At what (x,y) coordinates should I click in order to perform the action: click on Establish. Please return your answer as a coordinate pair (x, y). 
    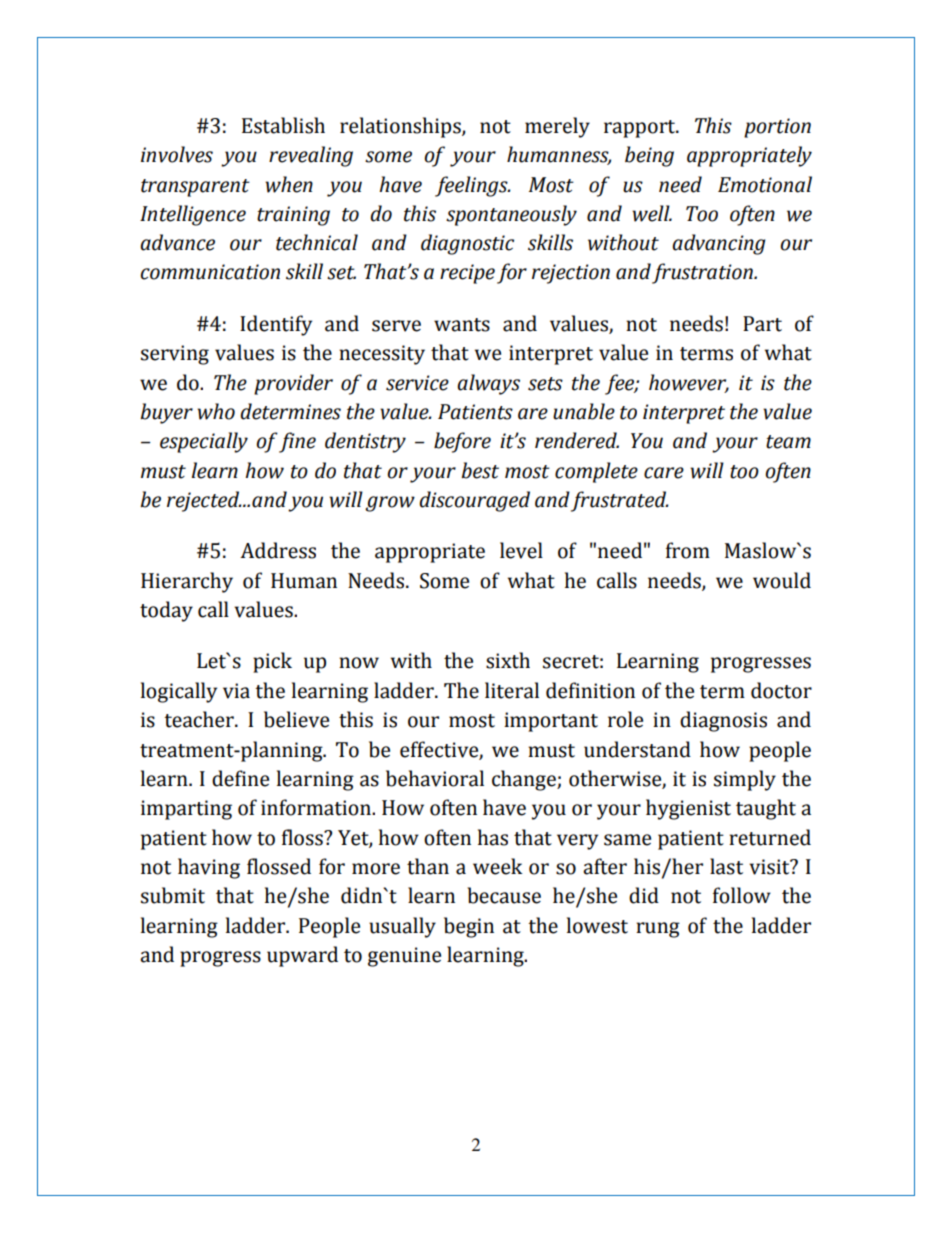
    Looking at the image, I should click on (283, 125).
